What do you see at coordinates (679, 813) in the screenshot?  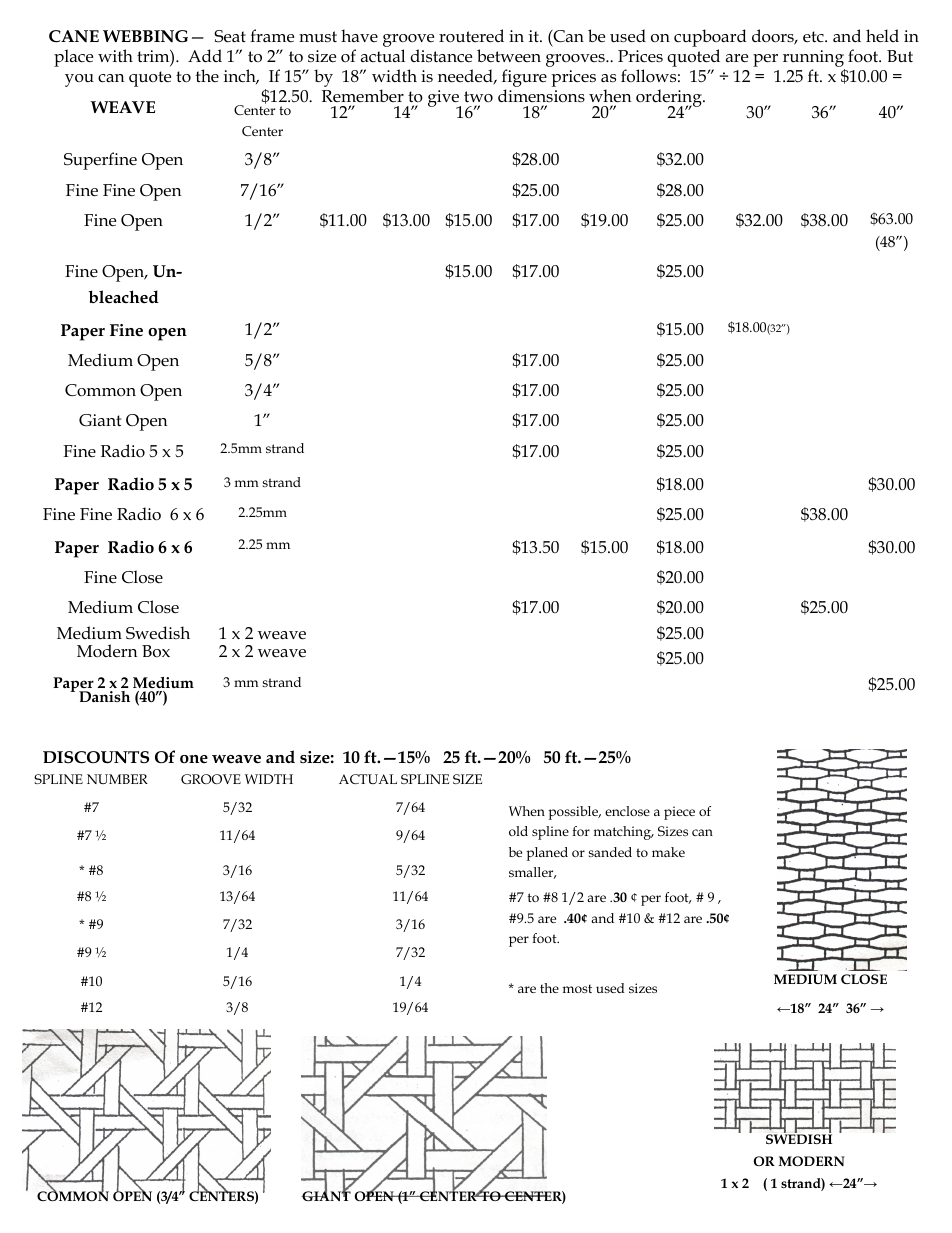 I see `piece` at bounding box center [679, 813].
